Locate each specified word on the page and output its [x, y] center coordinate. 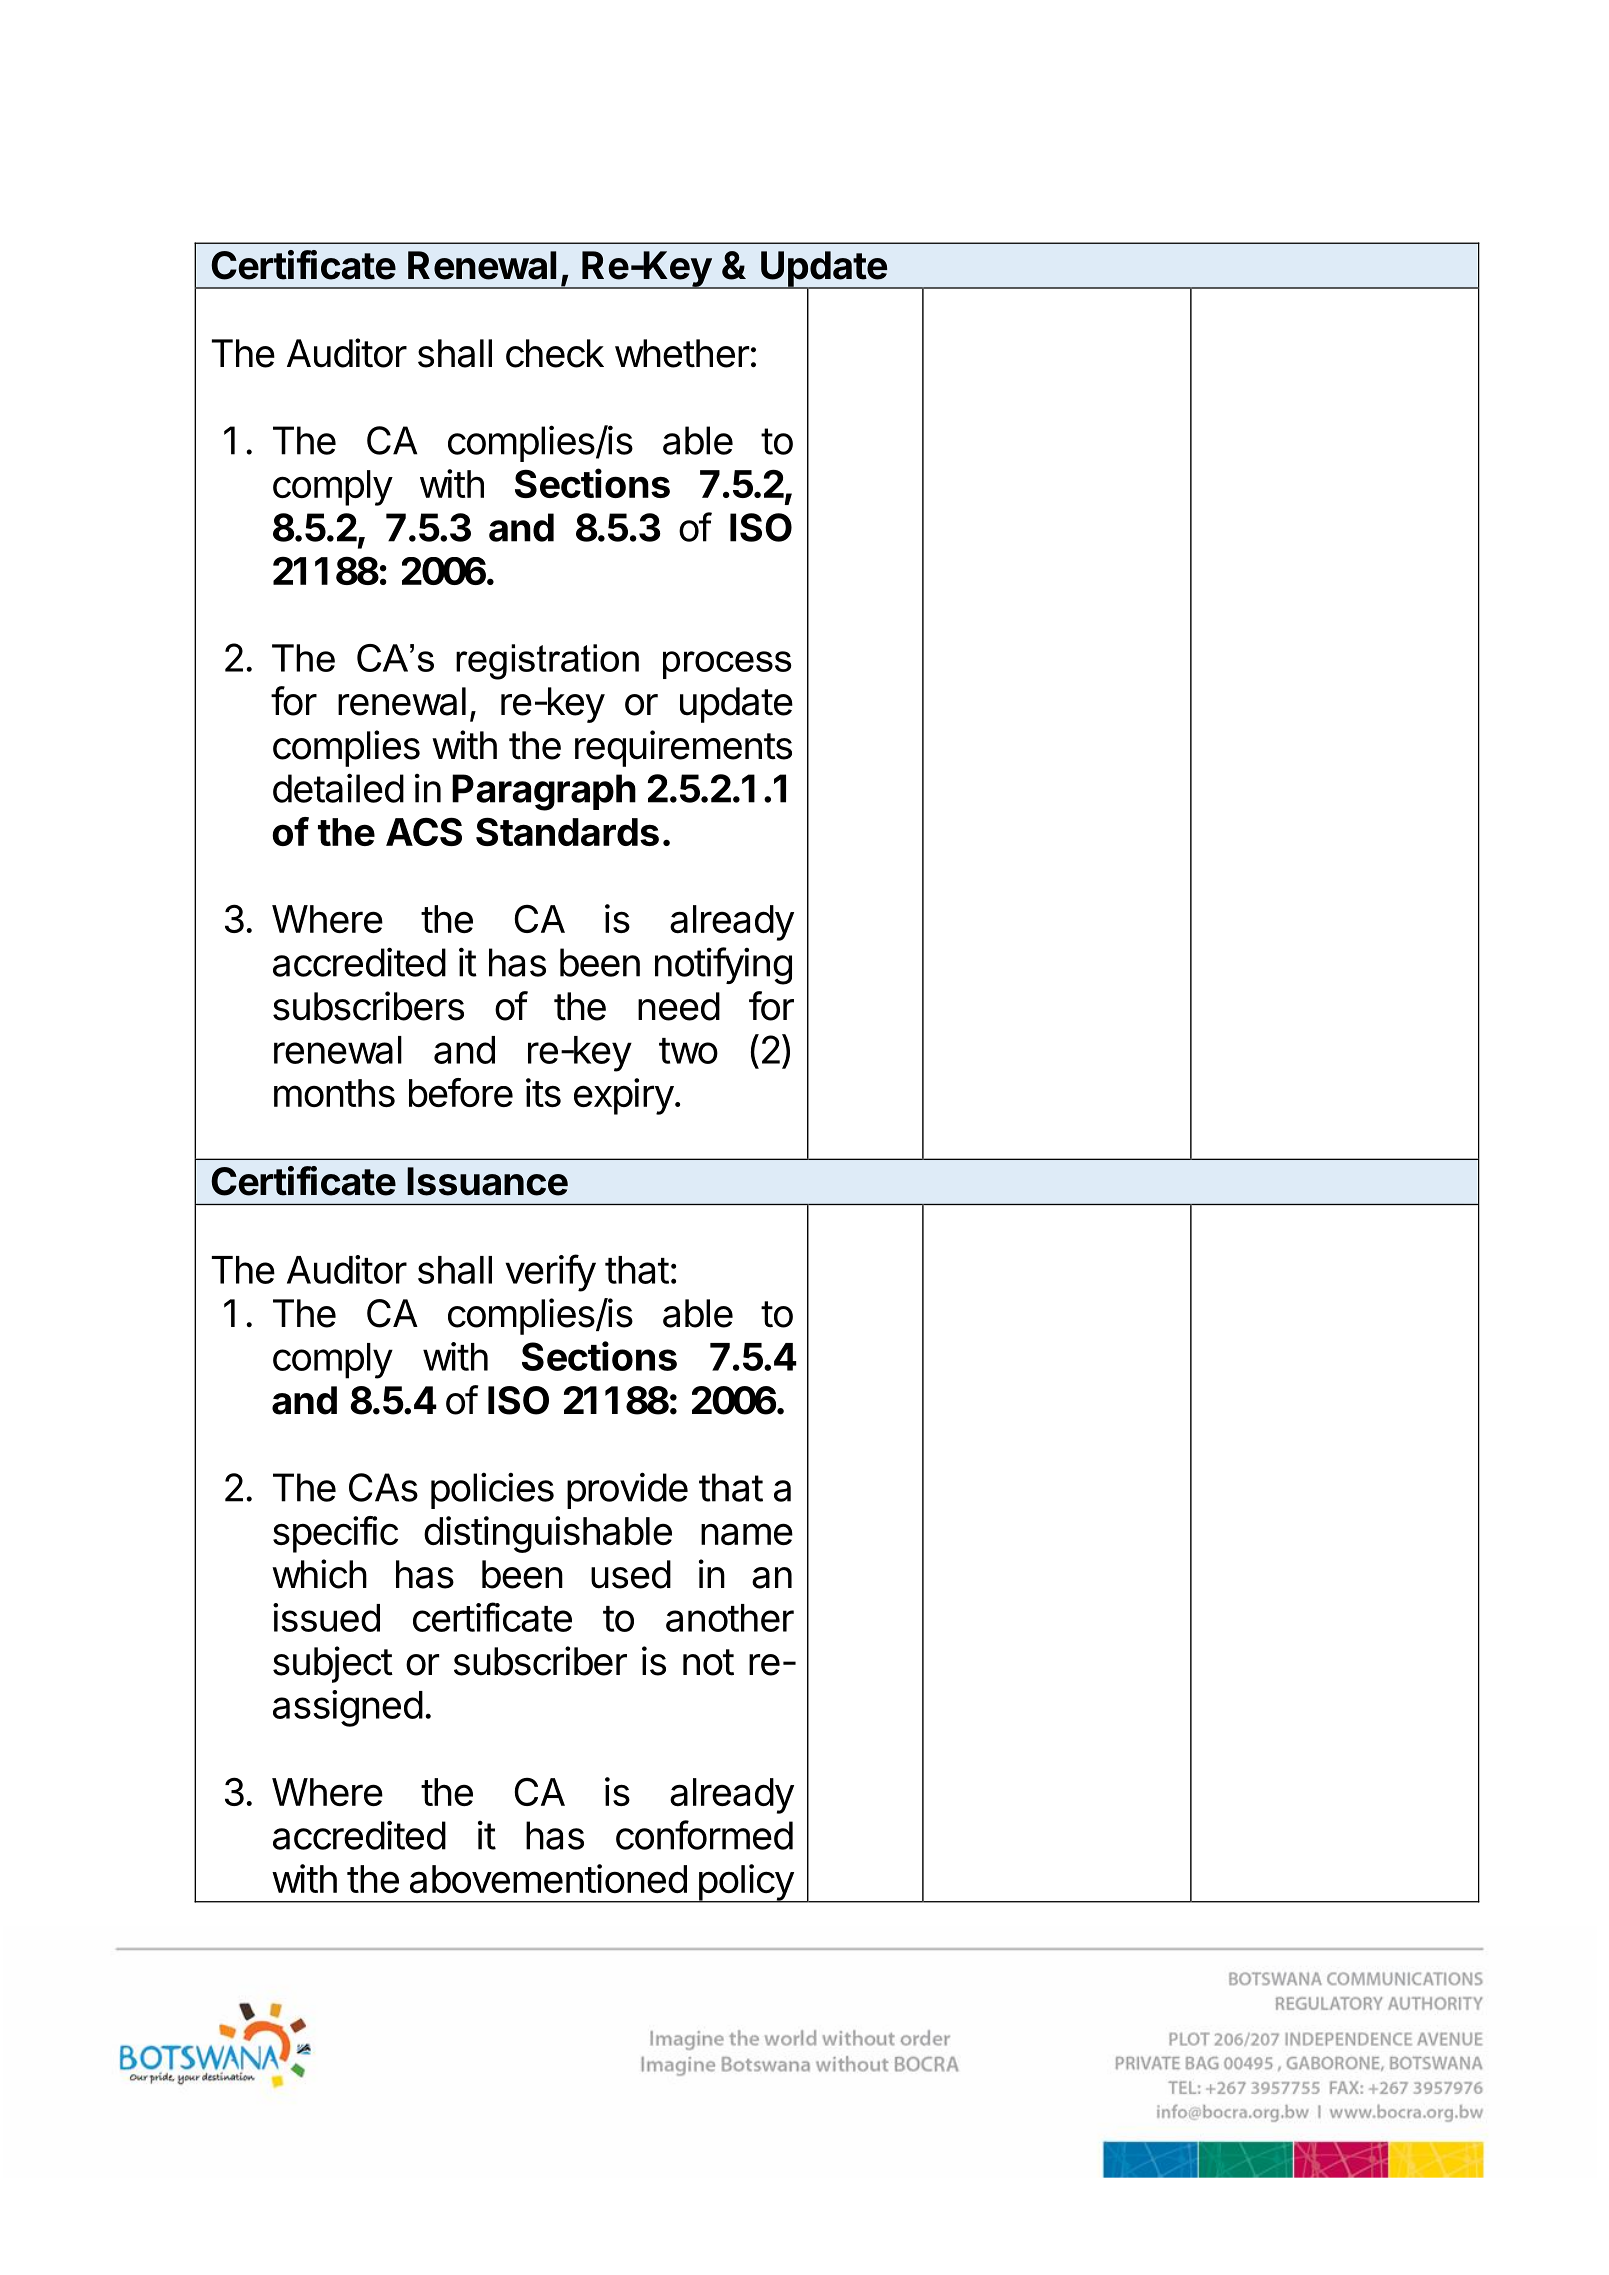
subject [333, 1664]
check [555, 353]
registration [547, 662]
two [688, 1051]
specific [335, 1534]
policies [492, 1491]
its [543, 1092]
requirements [683, 748]
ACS [424, 831]
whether [682, 353]
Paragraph [544, 792]
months [334, 1093]
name [747, 1534]
